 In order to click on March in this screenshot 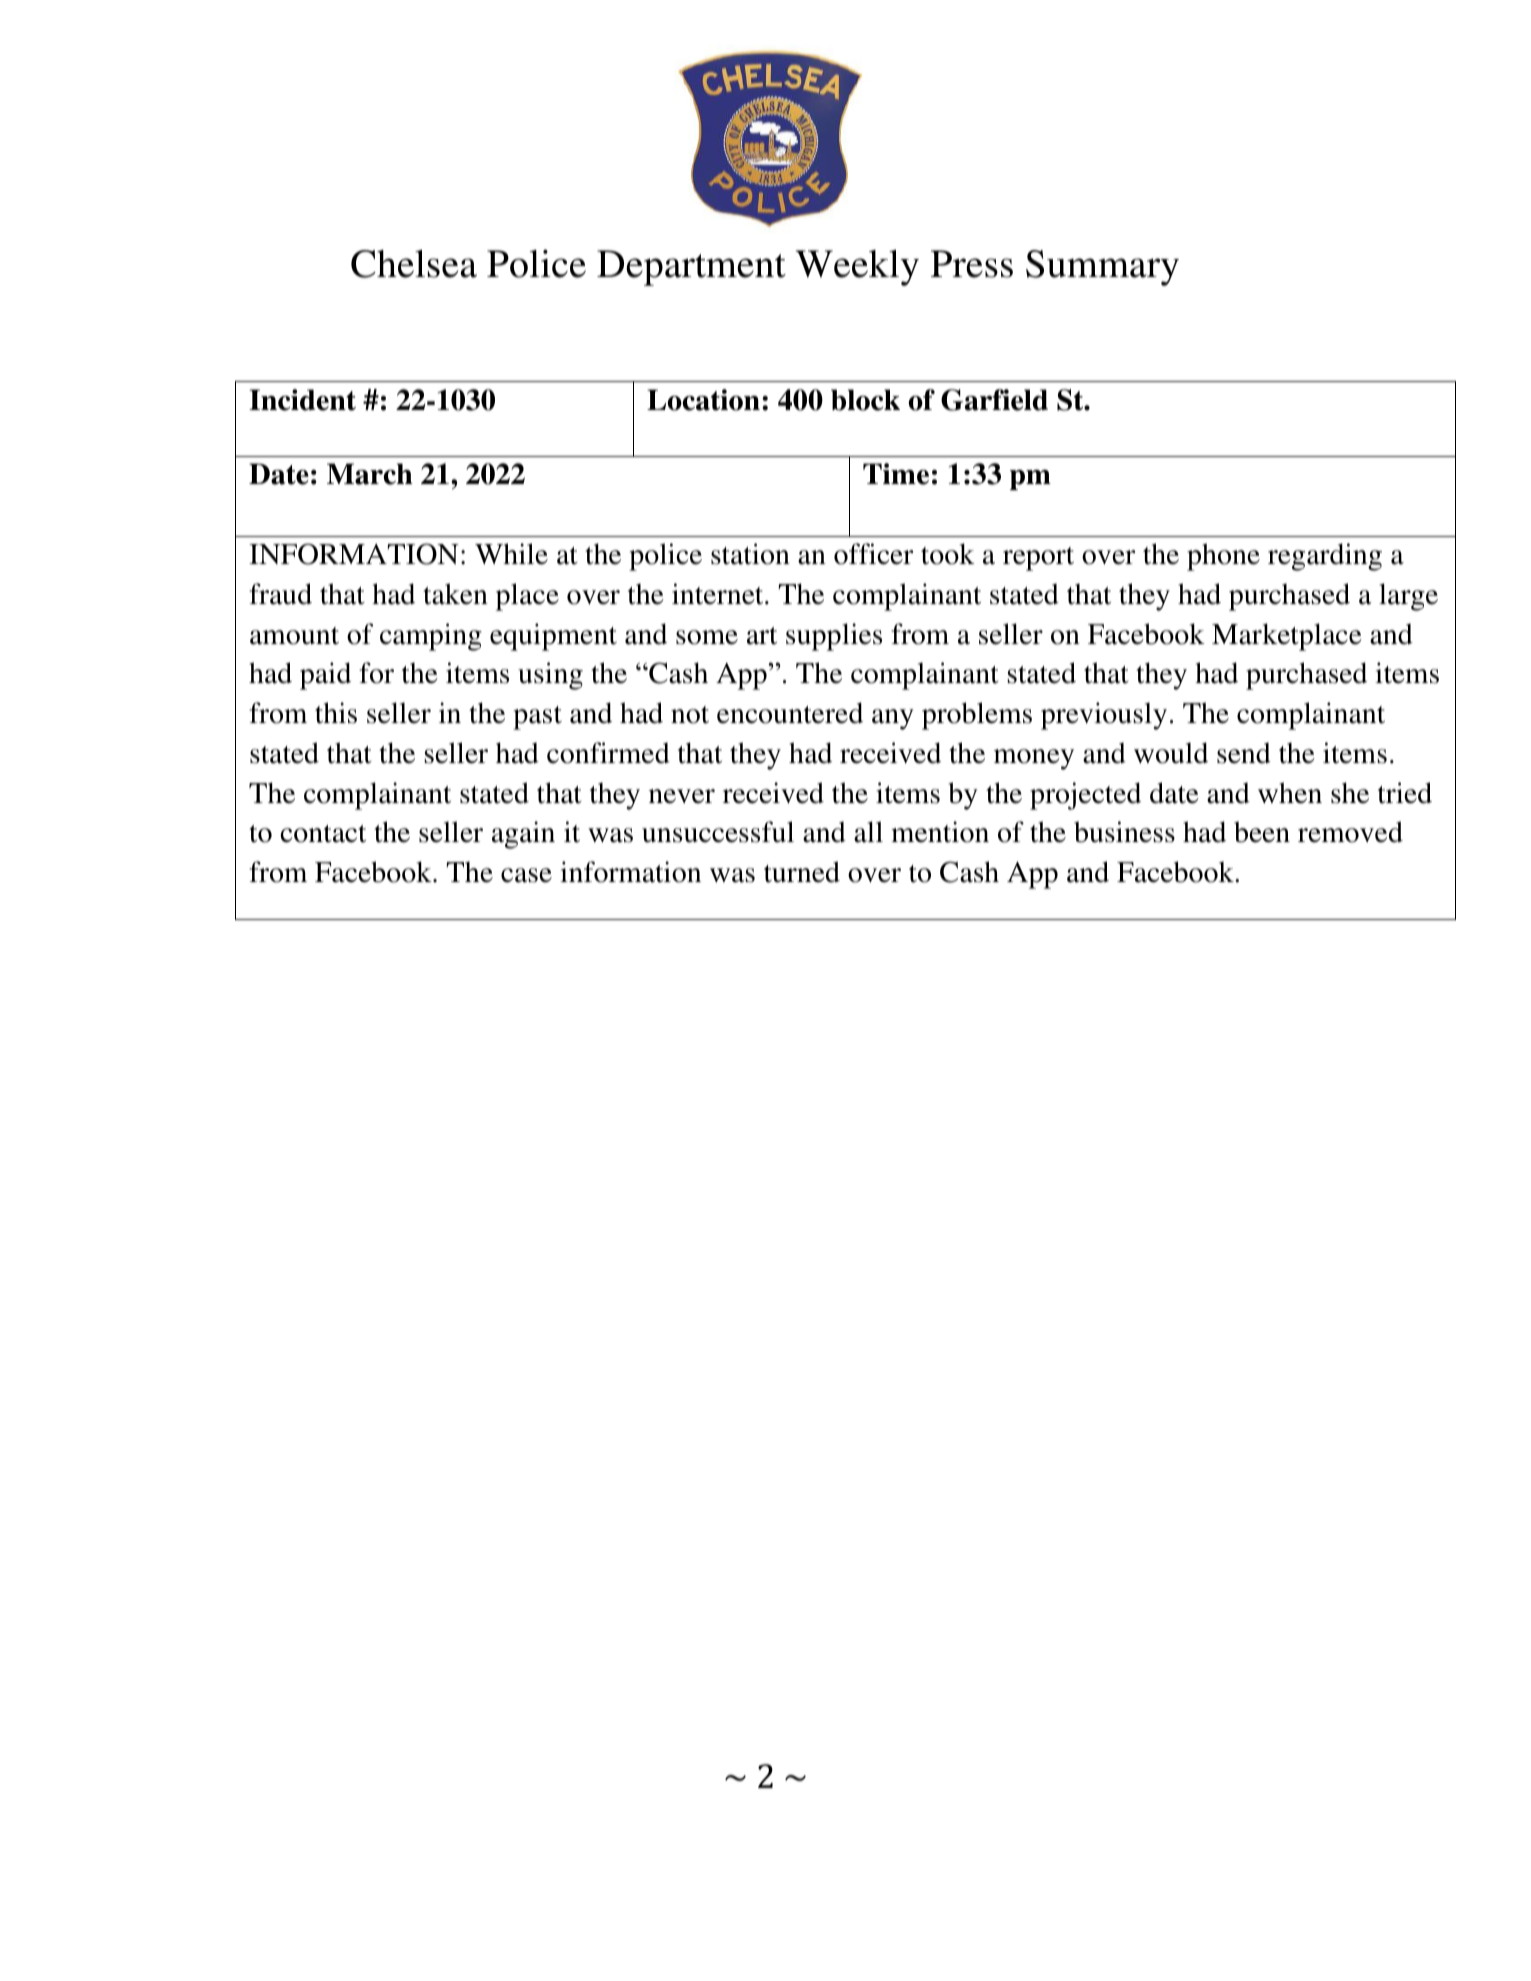, I will do `click(370, 474)`.
